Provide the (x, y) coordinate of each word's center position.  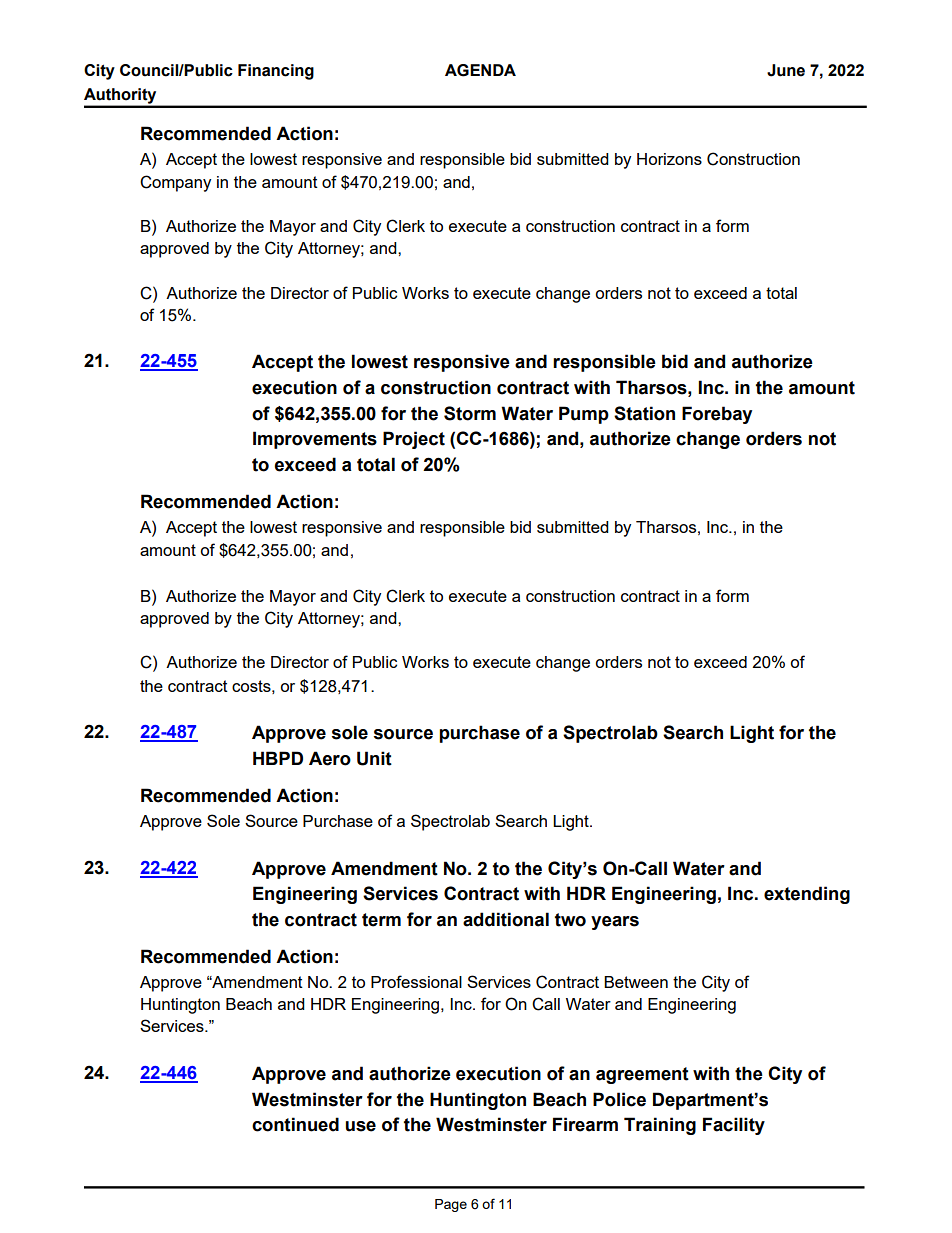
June (786, 70)
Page (451, 1205)
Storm (470, 413)
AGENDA (480, 70)
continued (295, 1124)
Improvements (315, 440)
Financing (276, 72)
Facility (734, 1126)
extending (807, 895)
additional (506, 919)
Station (644, 413)
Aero (330, 758)
